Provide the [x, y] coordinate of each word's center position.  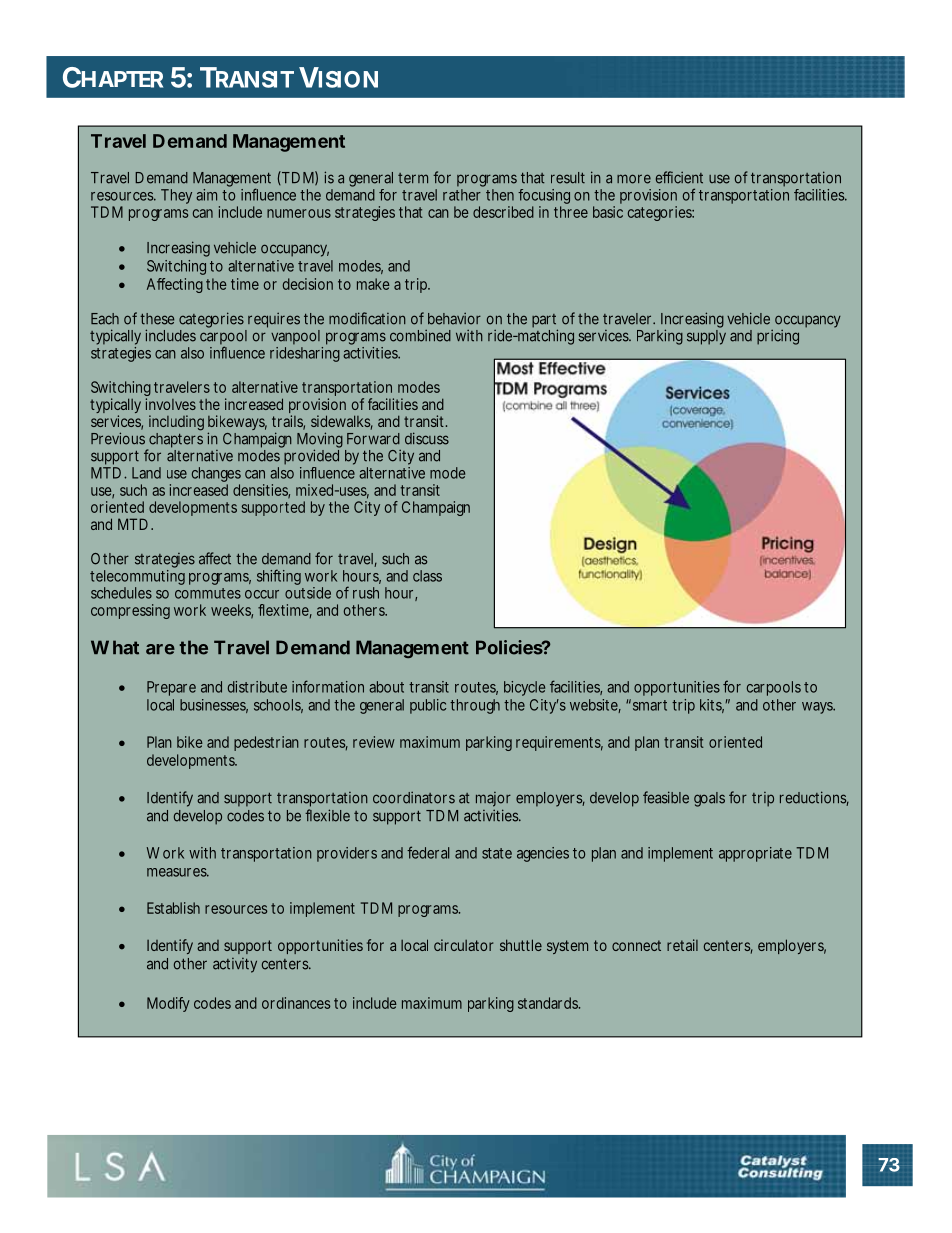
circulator [463, 945]
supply [706, 337]
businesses [214, 706]
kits [712, 706]
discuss [427, 438]
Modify [168, 1004]
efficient [679, 177]
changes [216, 476]
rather [462, 195]
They [176, 196]
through [475, 706]
